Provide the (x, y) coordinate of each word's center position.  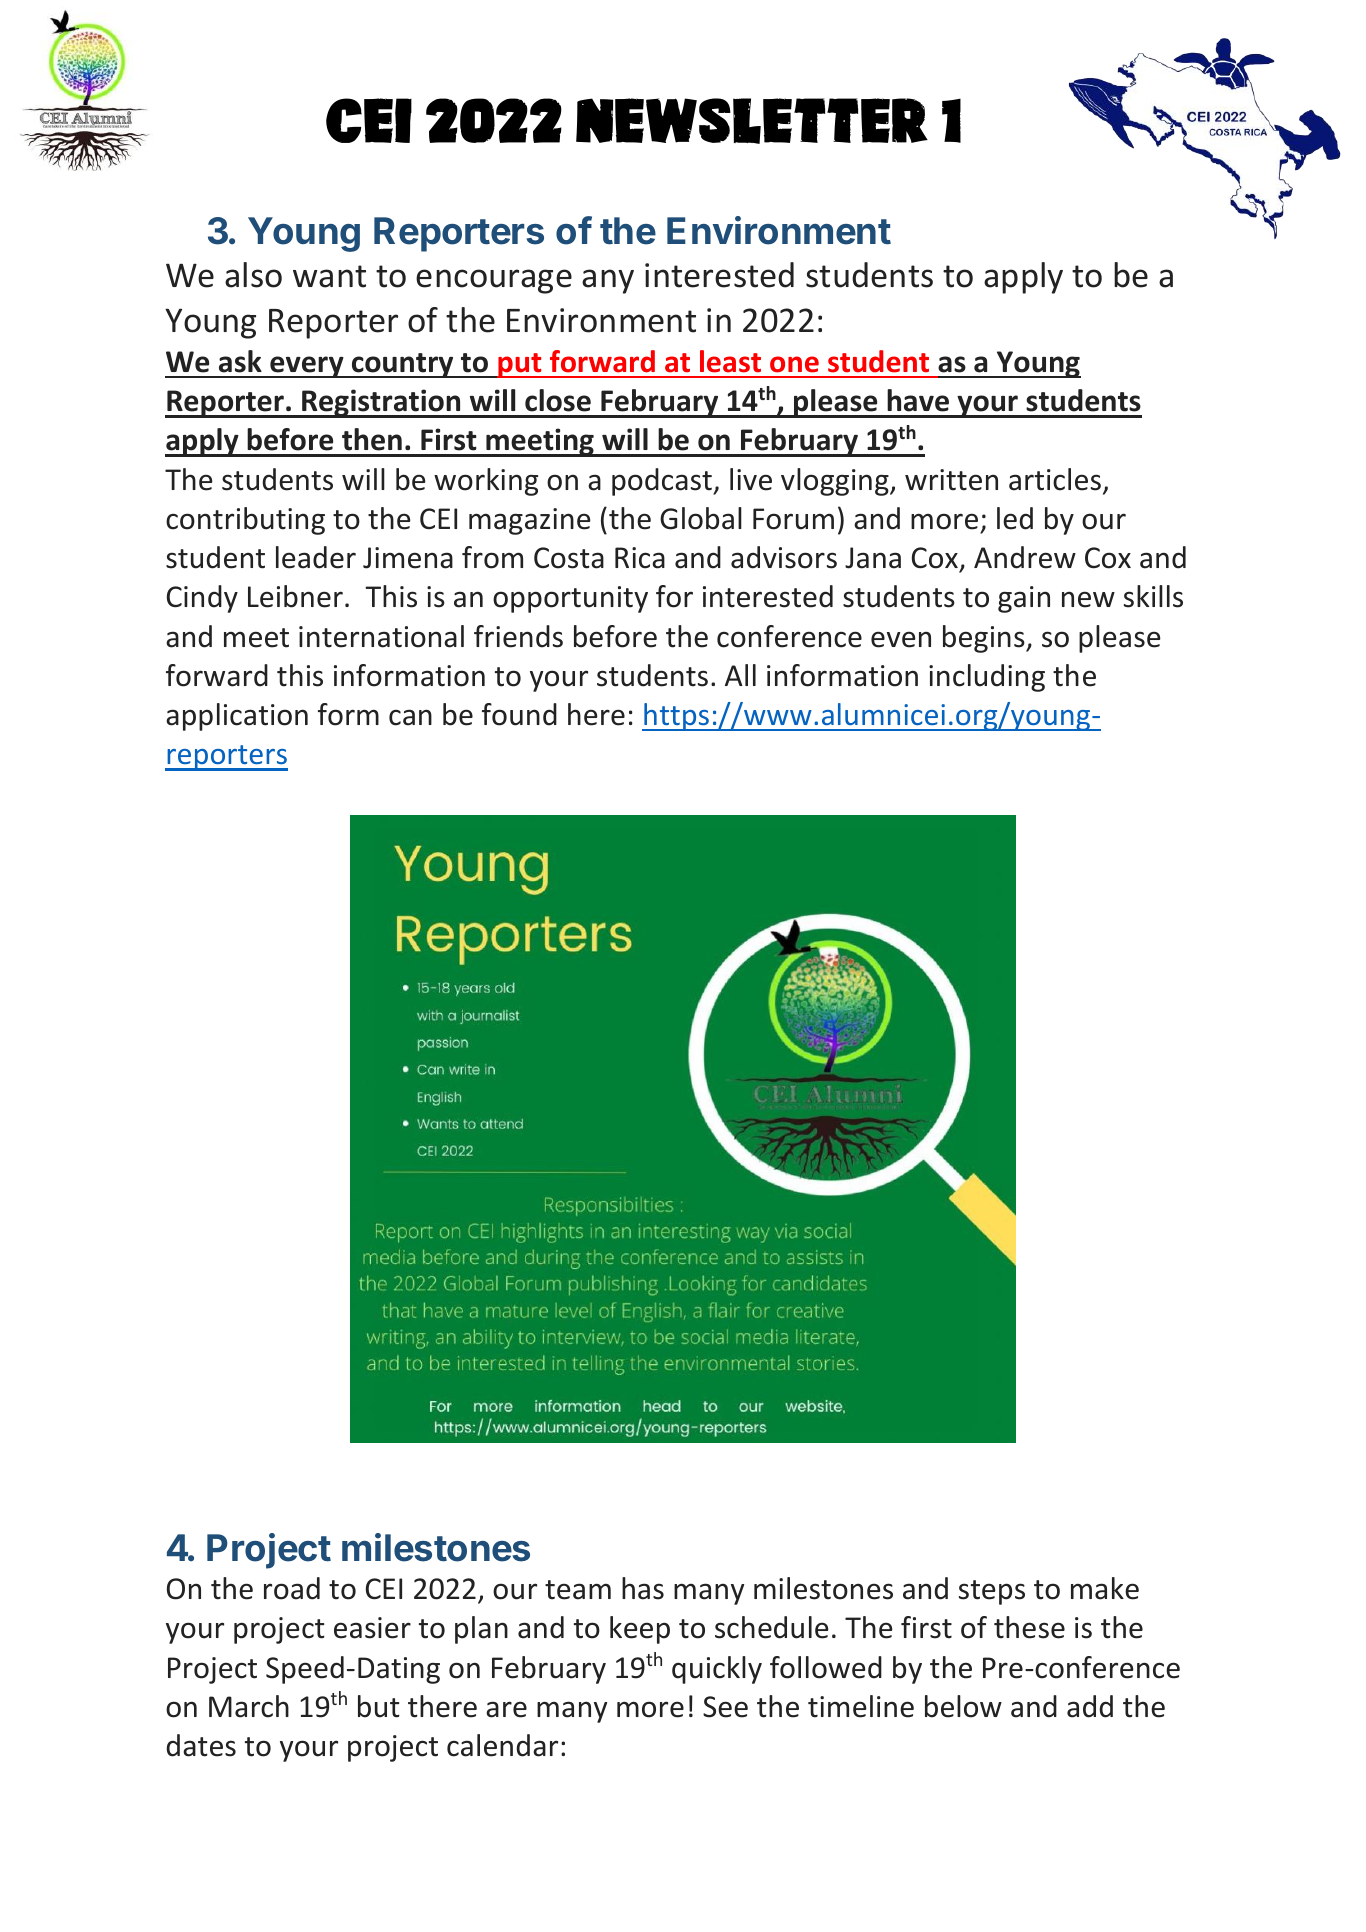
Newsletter (752, 121)
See (725, 1707)
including (987, 678)
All (740, 675)
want (329, 276)
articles (1055, 479)
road (292, 1588)
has (643, 1588)
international (381, 636)
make (1105, 1588)
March (249, 1706)
